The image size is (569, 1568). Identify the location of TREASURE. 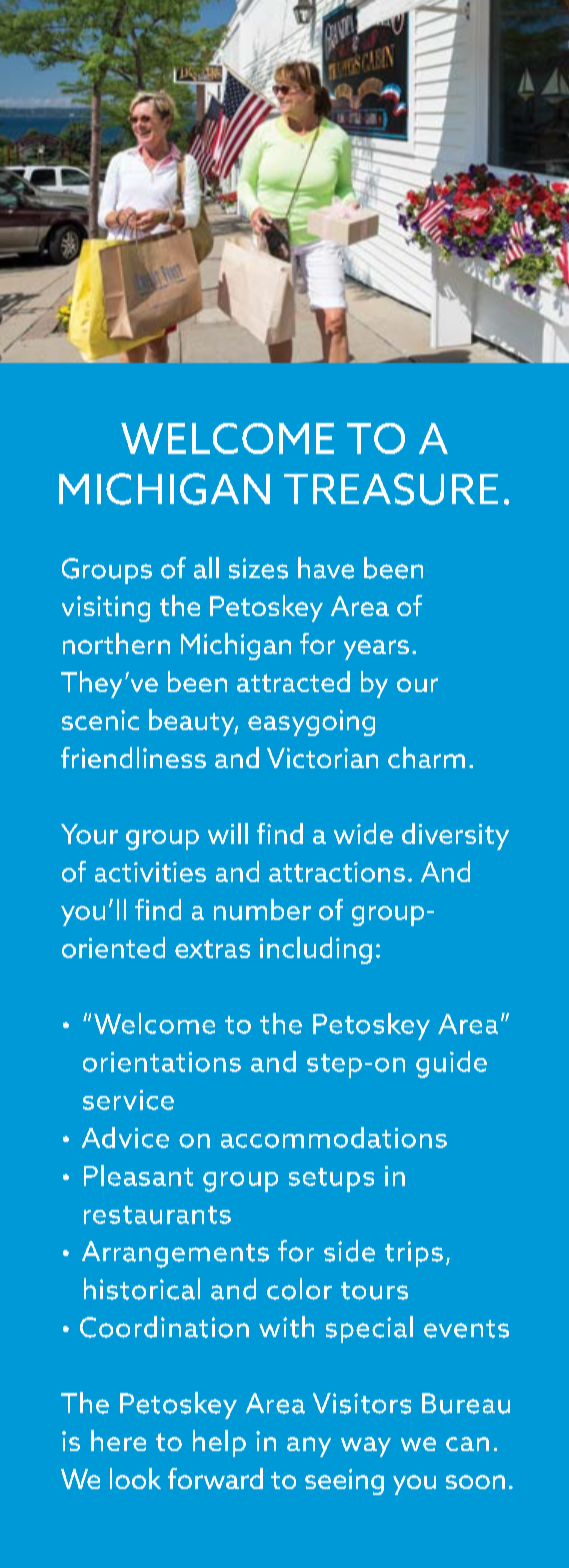
(391, 489).
